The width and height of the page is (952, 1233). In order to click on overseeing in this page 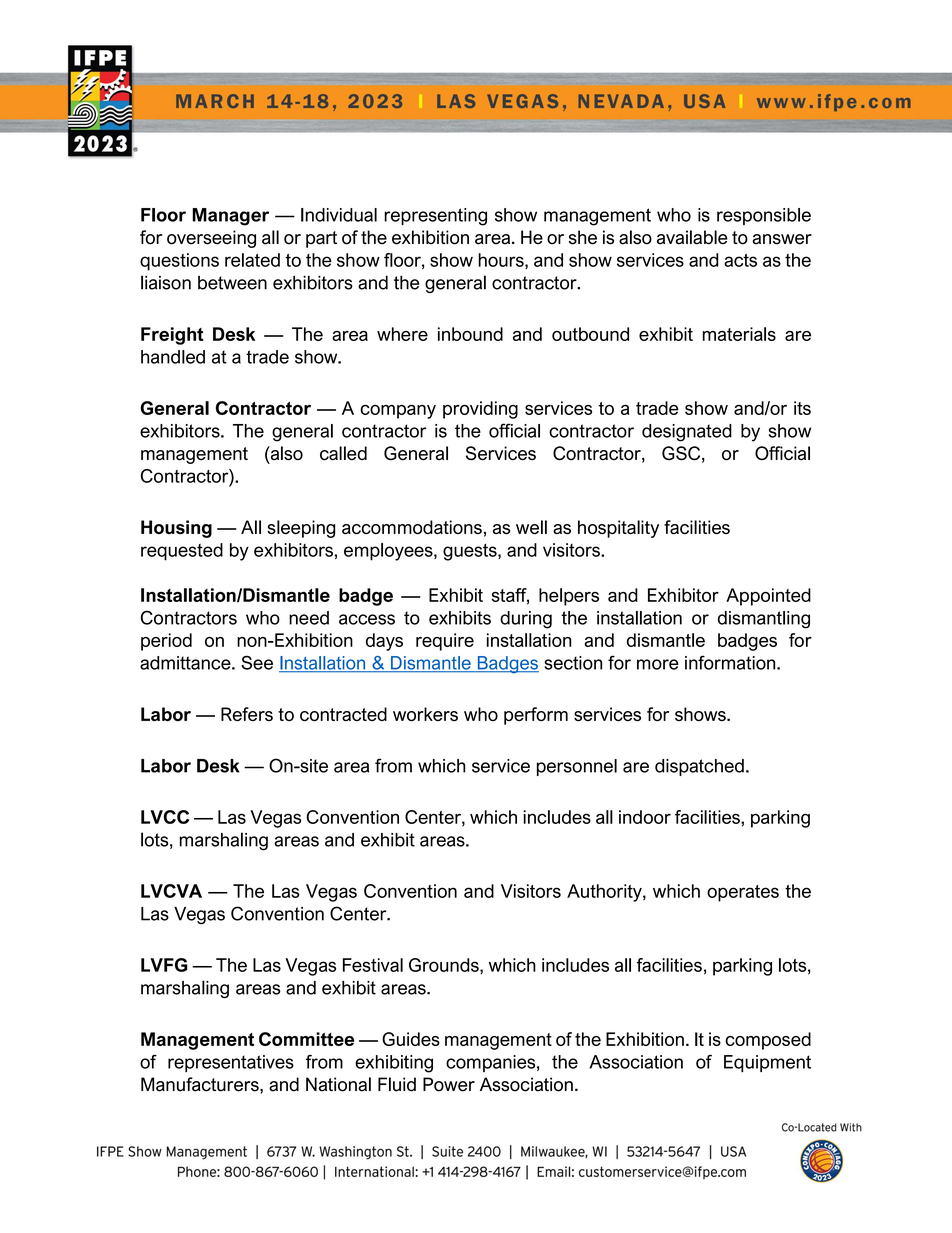, I will do `click(211, 239)`.
